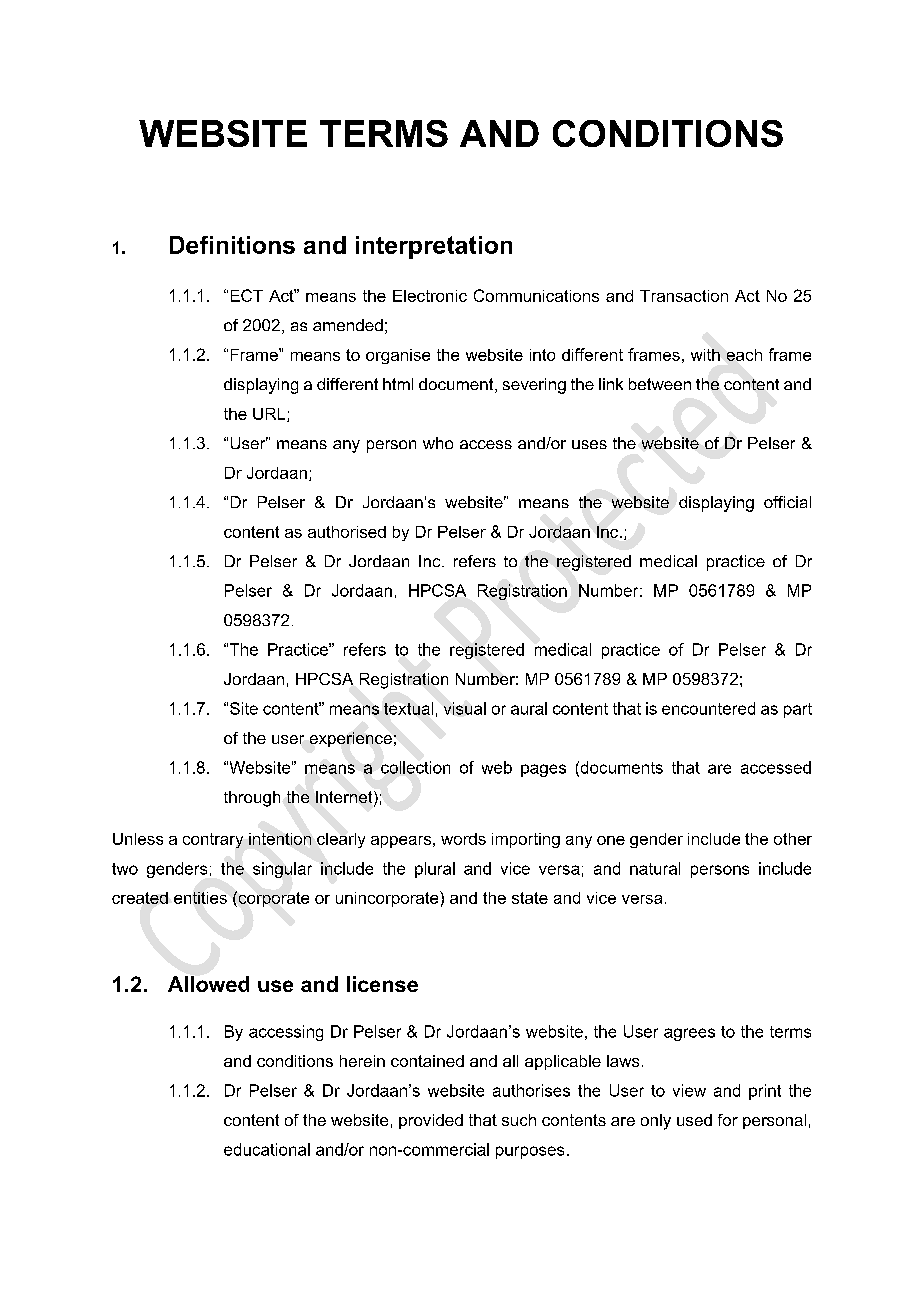 This screenshot has width=924, height=1308. I want to click on Transaction, so click(684, 296).
